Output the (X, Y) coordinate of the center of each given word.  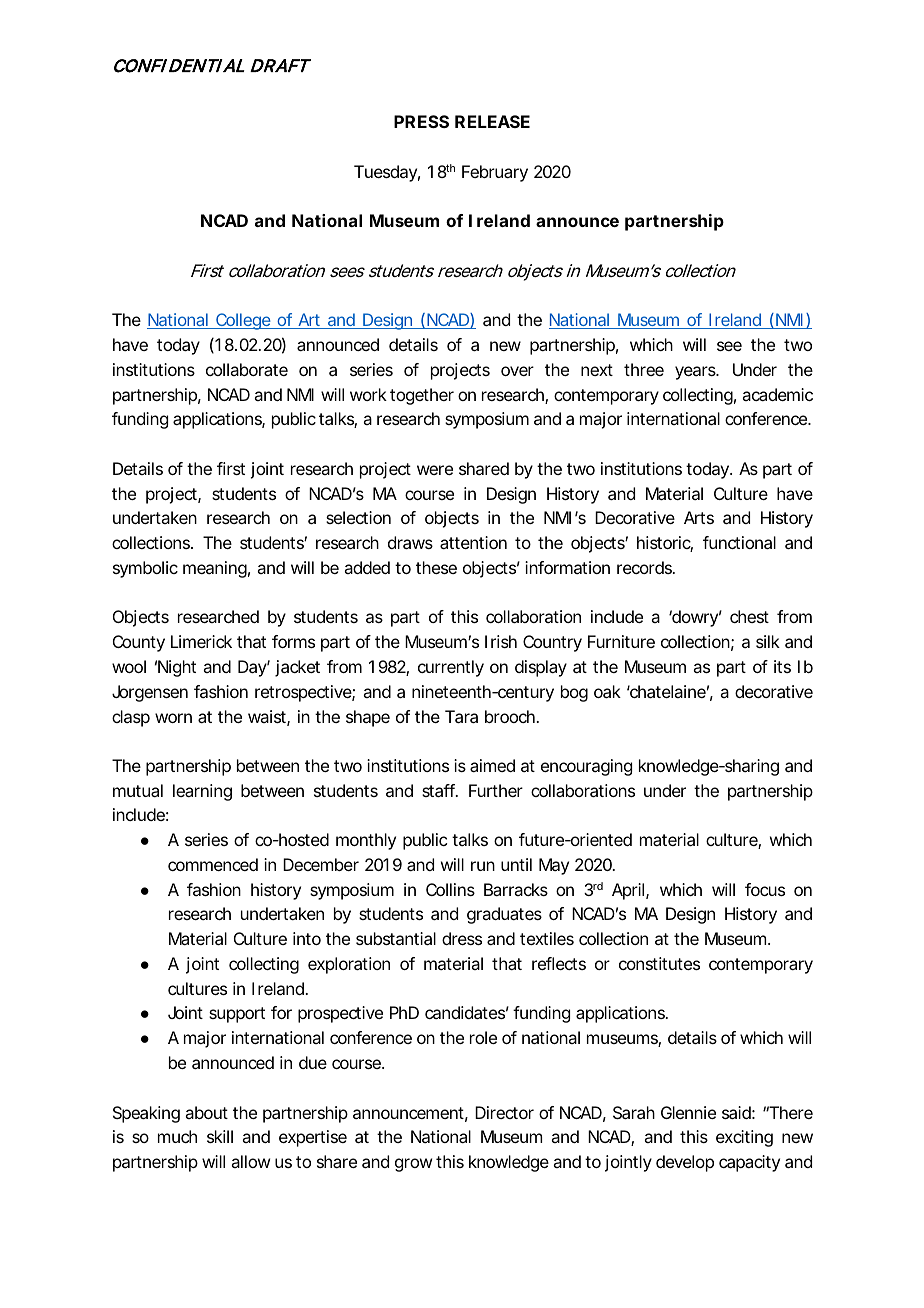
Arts (699, 517)
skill (220, 1136)
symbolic (145, 569)
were (435, 470)
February (495, 173)
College (243, 321)
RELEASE (492, 121)
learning (202, 792)
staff (440, 790)
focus (765, 889)
